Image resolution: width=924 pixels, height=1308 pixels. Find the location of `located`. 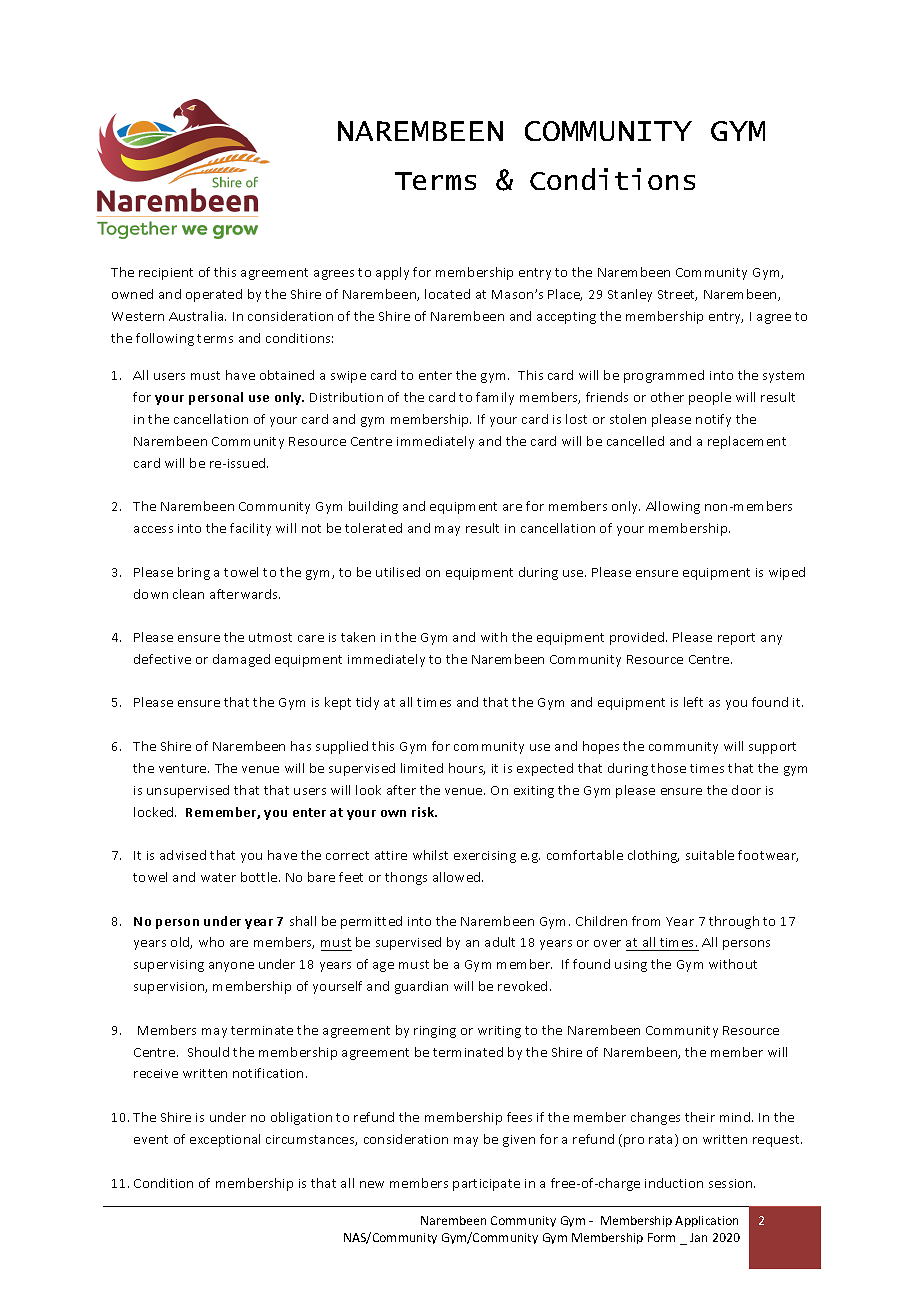

located is located at coordinates (447, 294).
